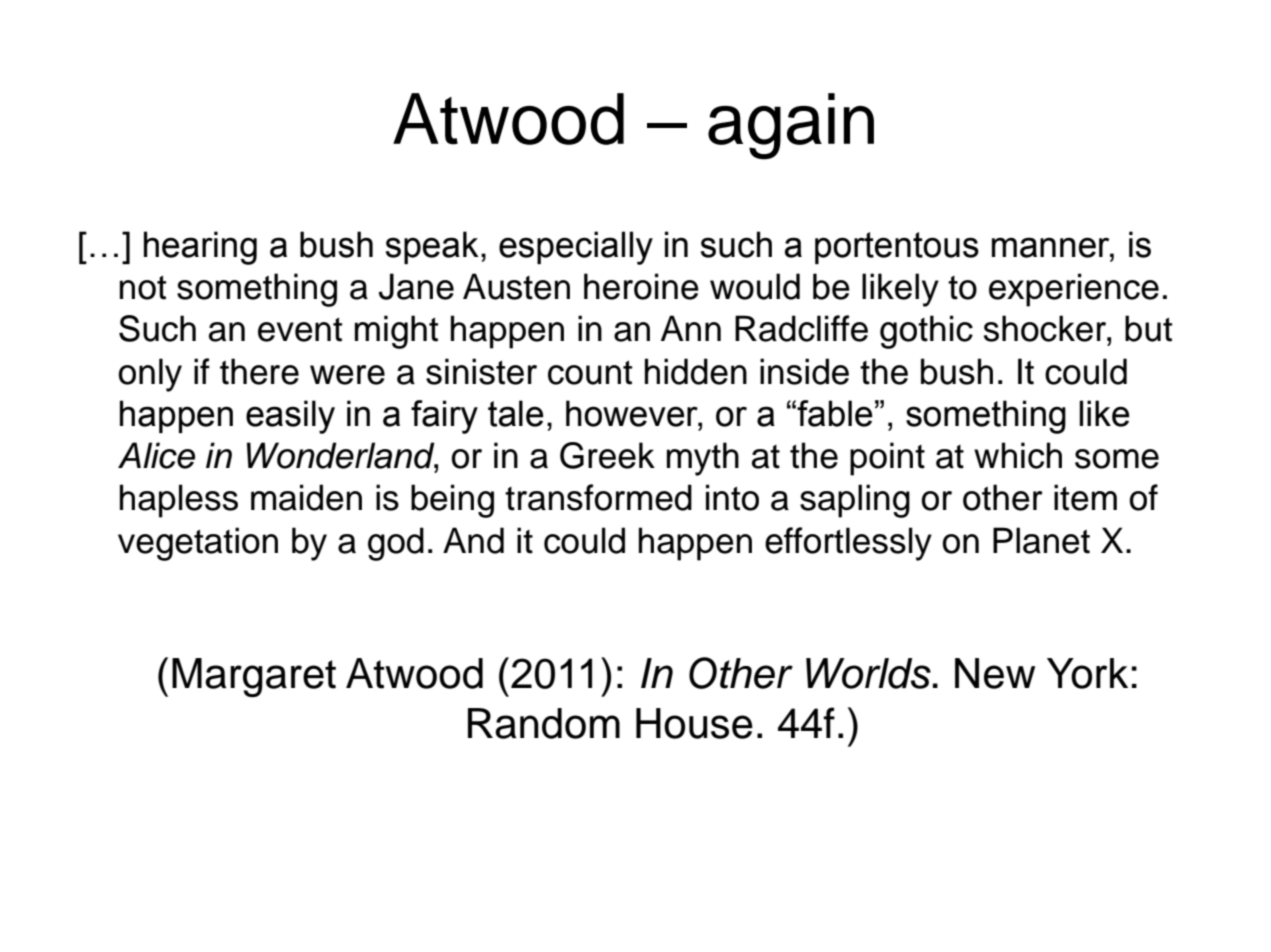  Describe the element at coordinates (306, 497) in the screenshot. I see `maiden` at that location.
